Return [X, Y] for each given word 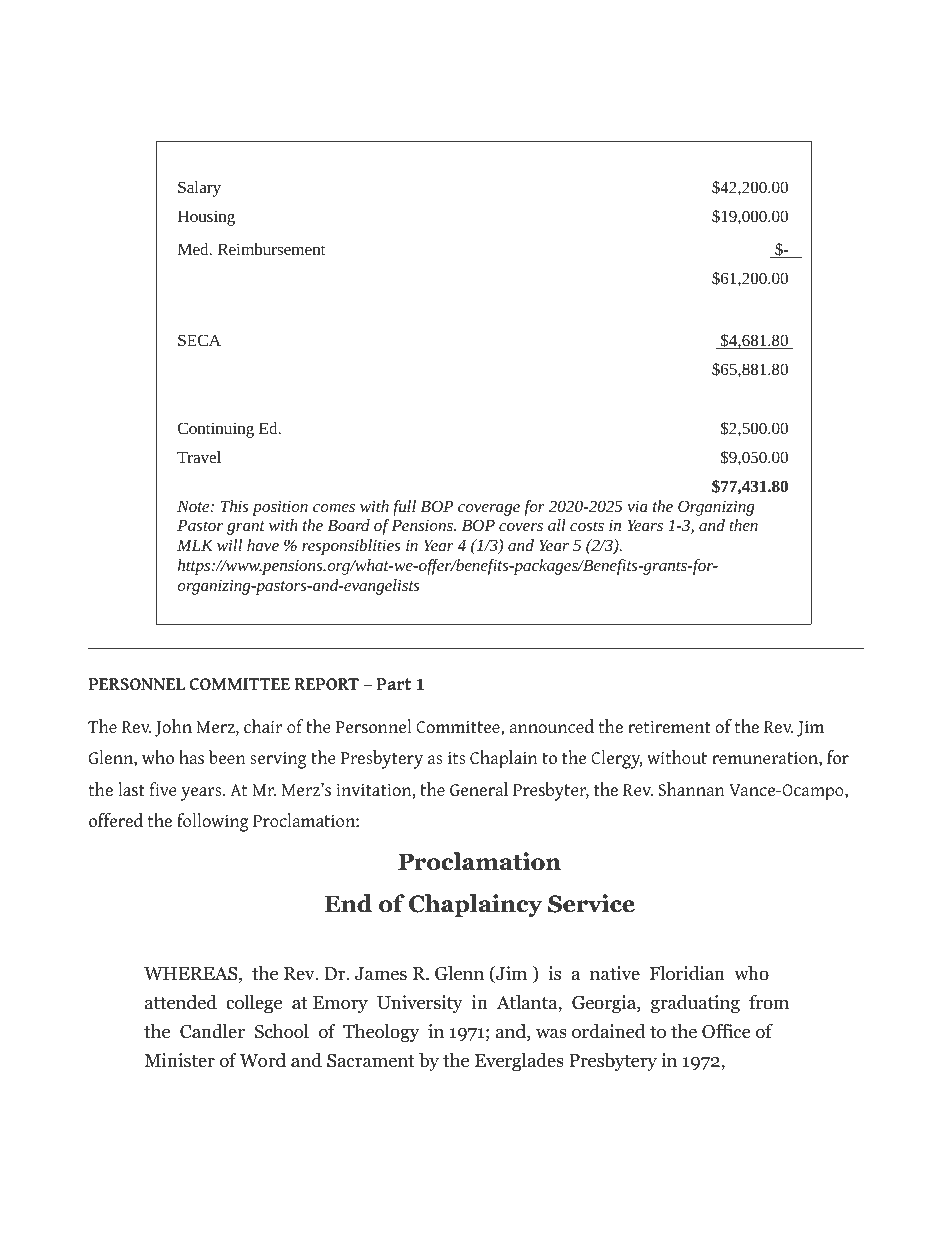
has [191, 757]
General [479, 789]
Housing [206, 218]
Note [194, 506]
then [744, 525]
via [637, 506]
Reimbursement [271, 249]
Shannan [692, 789]
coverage [489, 510]
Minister [179, 1060]
